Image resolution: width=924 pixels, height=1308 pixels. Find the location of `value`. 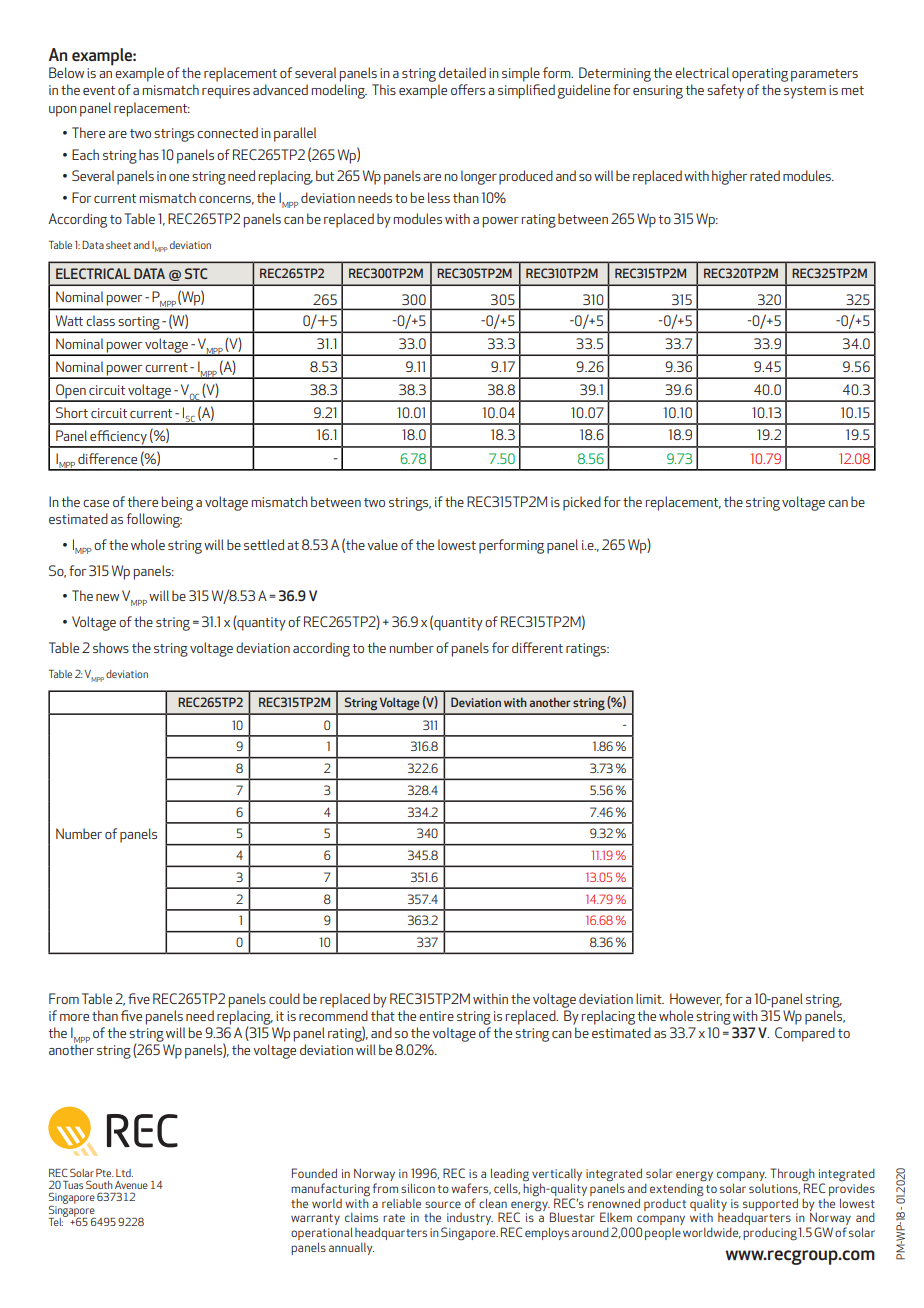

value is located at coordinates (382, 544).
